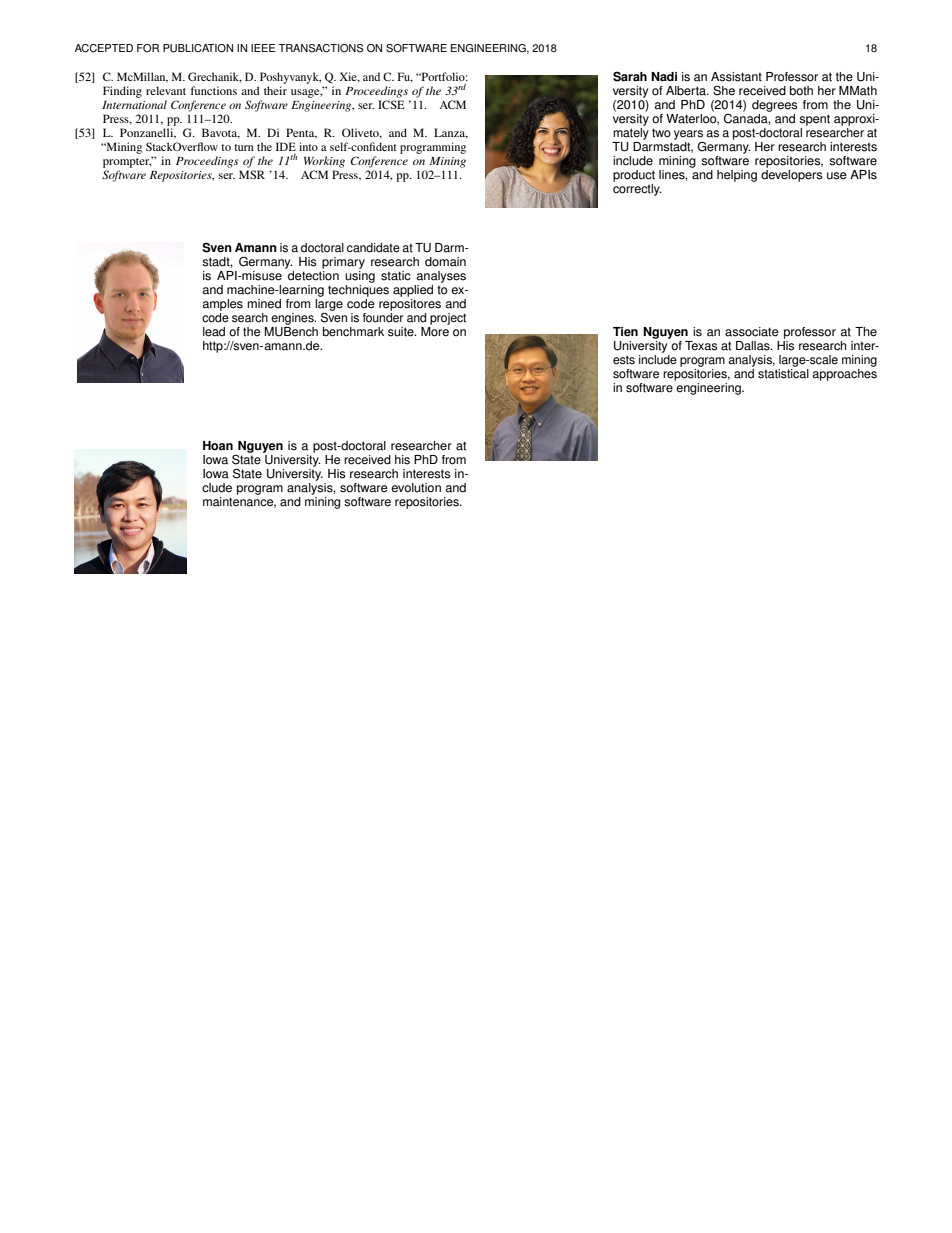  What do you see at coordinates (783, 374) in the page?
I see `statistical` at bounding box center [783, 374].
